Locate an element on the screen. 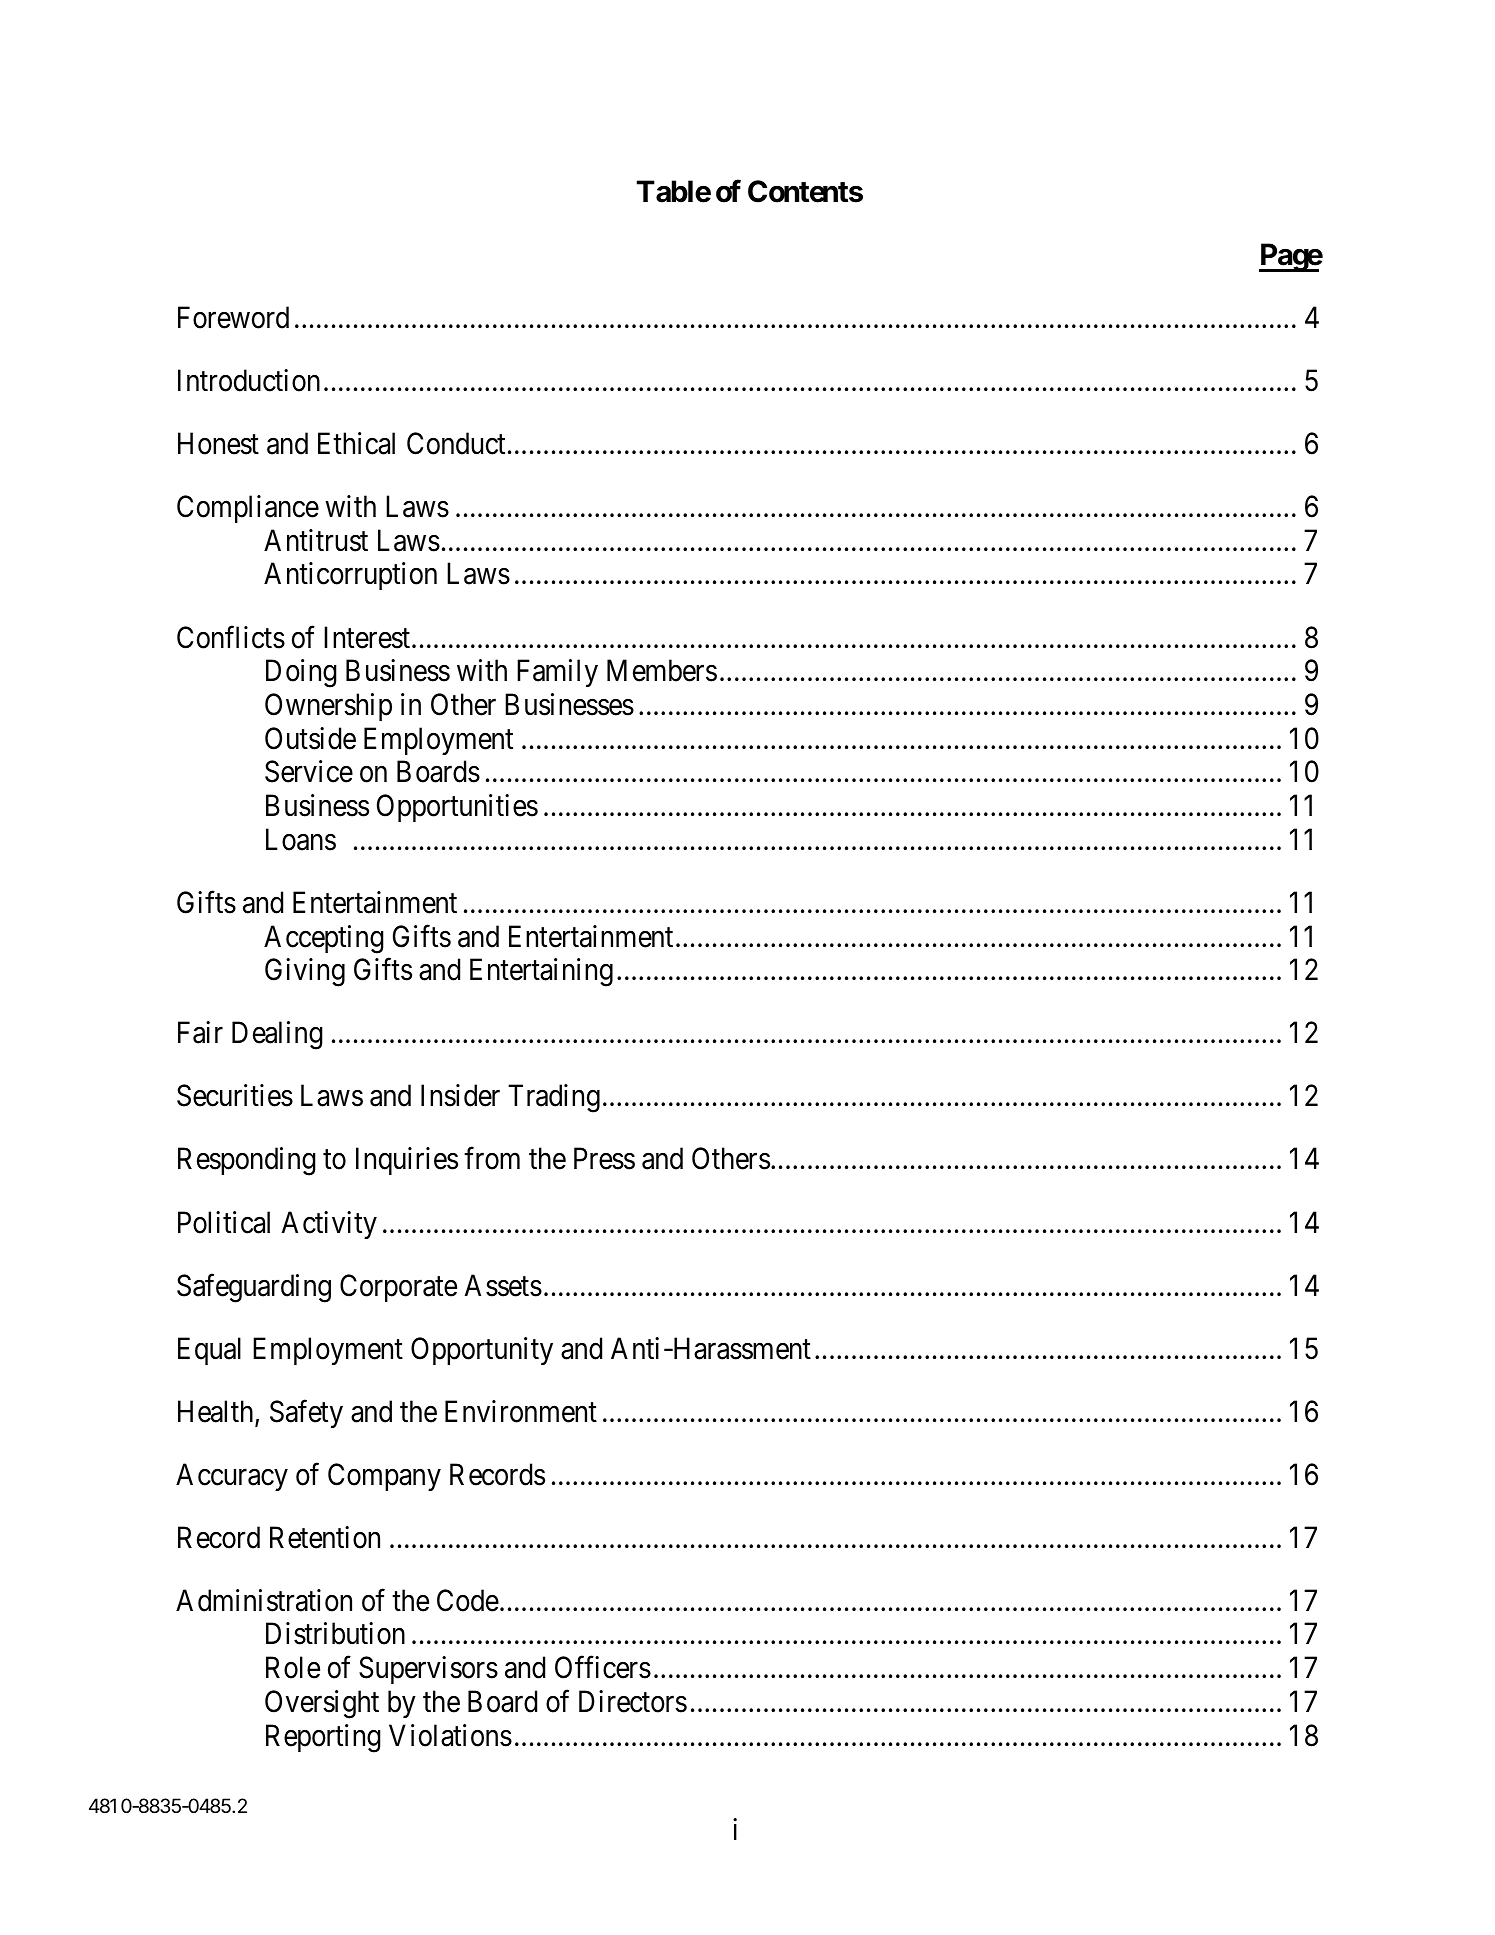 This screenshot has height=1935, width=1495. Family is located at coordinates (557, 673).
